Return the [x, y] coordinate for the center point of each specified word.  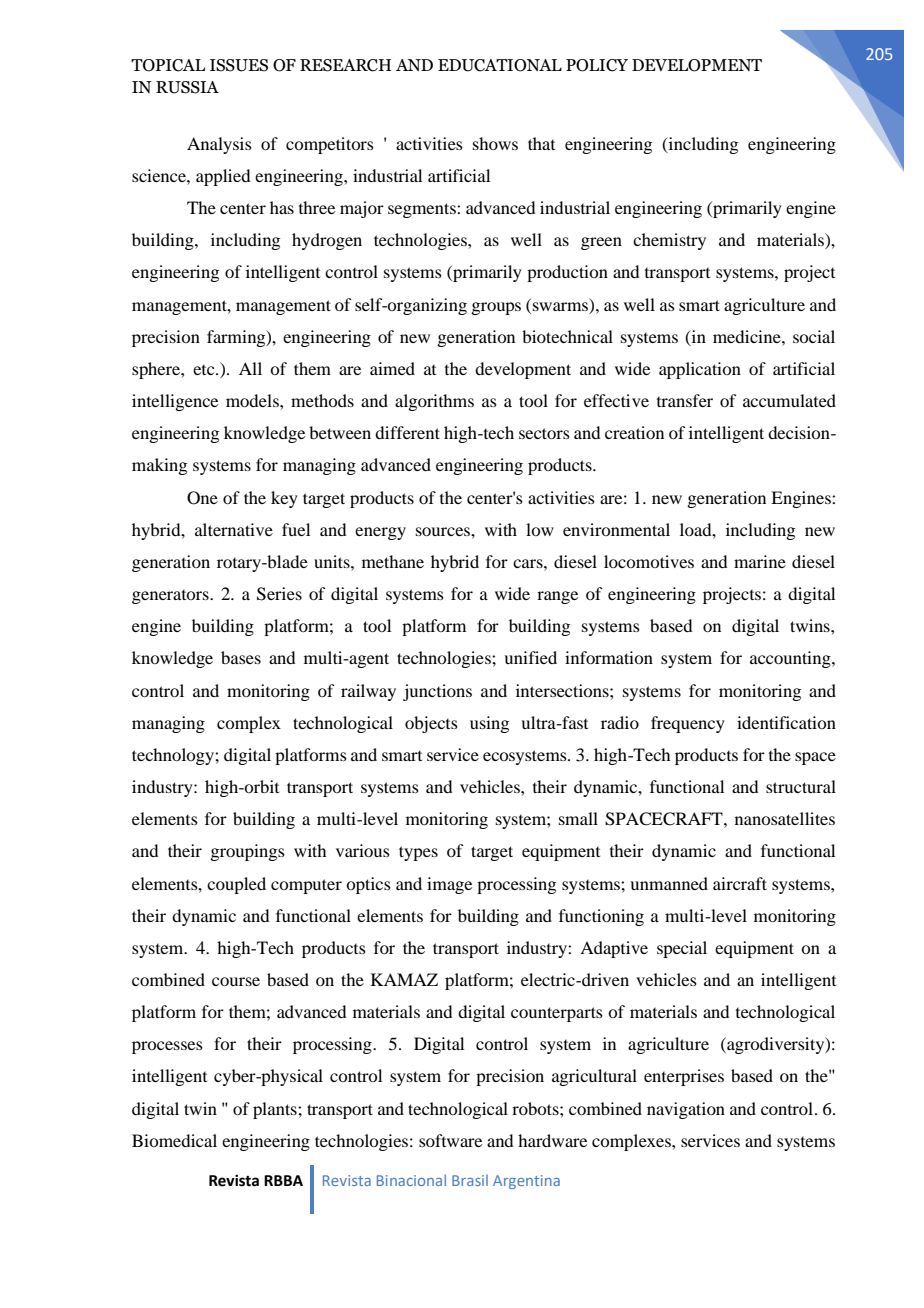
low [540, 529]
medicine [748, 336]
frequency [688, 724]
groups [496, 308]
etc [205, 370]
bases [241, 657]
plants [276, 1110]
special [682, 949]
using [489, 724]
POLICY [597, 65]
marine [760, 561]
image [449, 885]
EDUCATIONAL [500, 65]
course [236, 981]
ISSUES [239, 65]
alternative [234, 529]
